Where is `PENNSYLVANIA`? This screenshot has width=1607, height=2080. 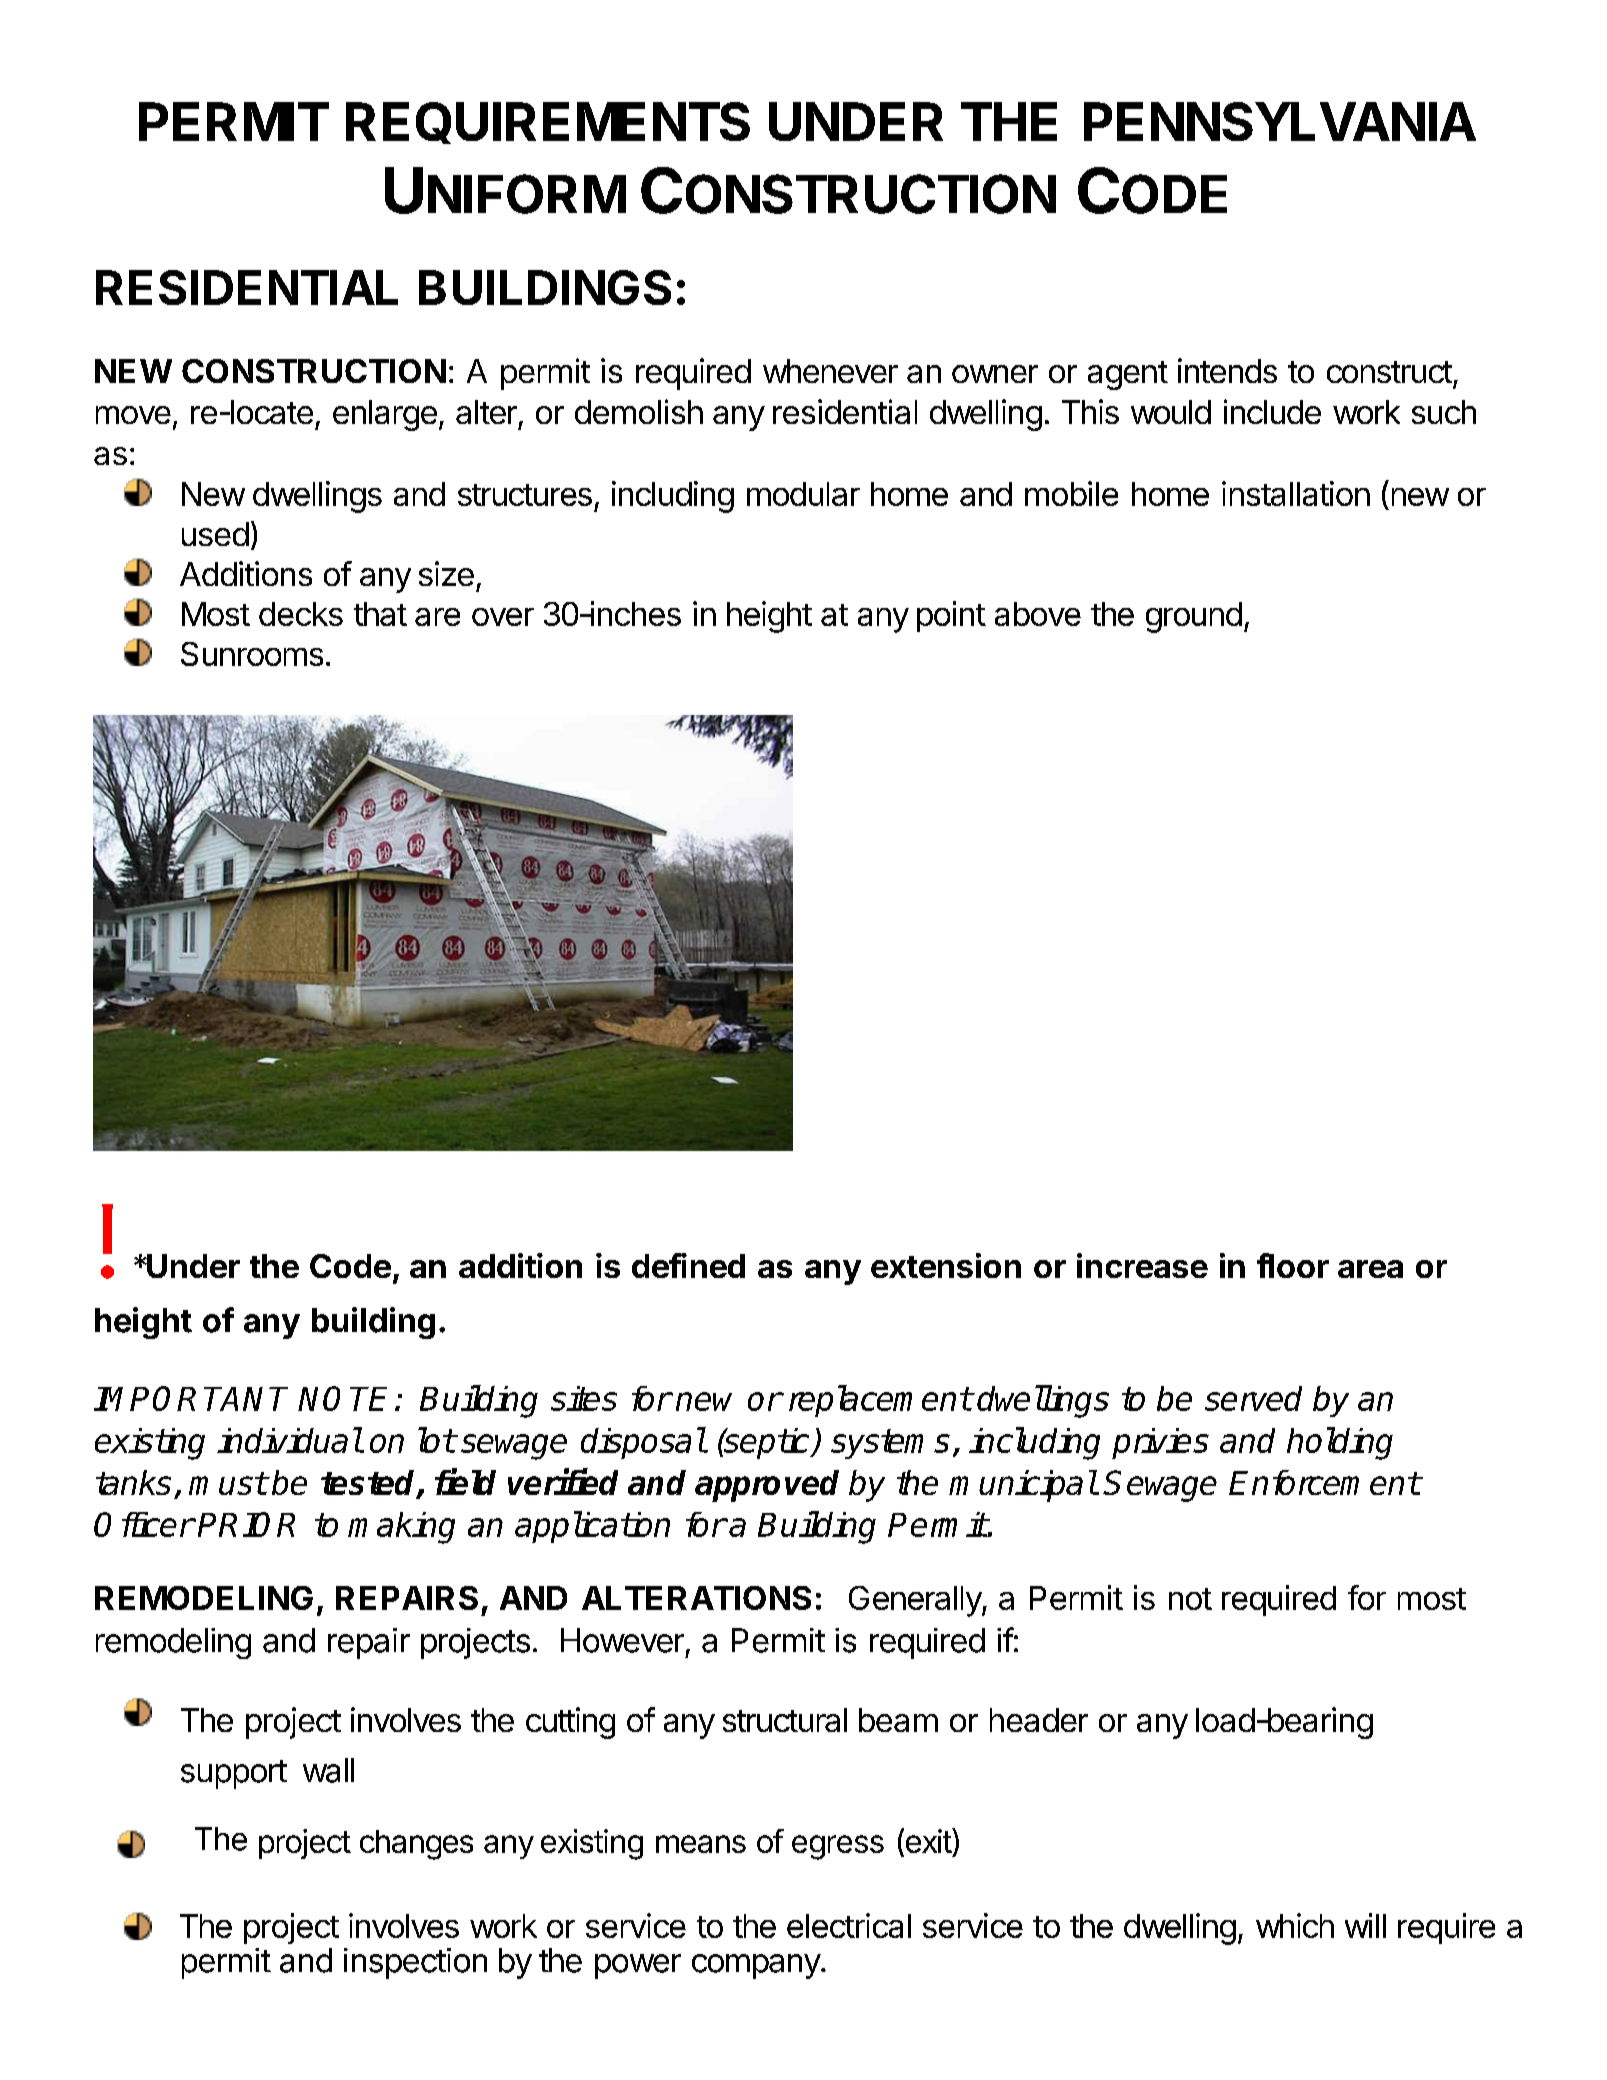 PENNSYLVANIA is located at coordinates (1280, 121).
